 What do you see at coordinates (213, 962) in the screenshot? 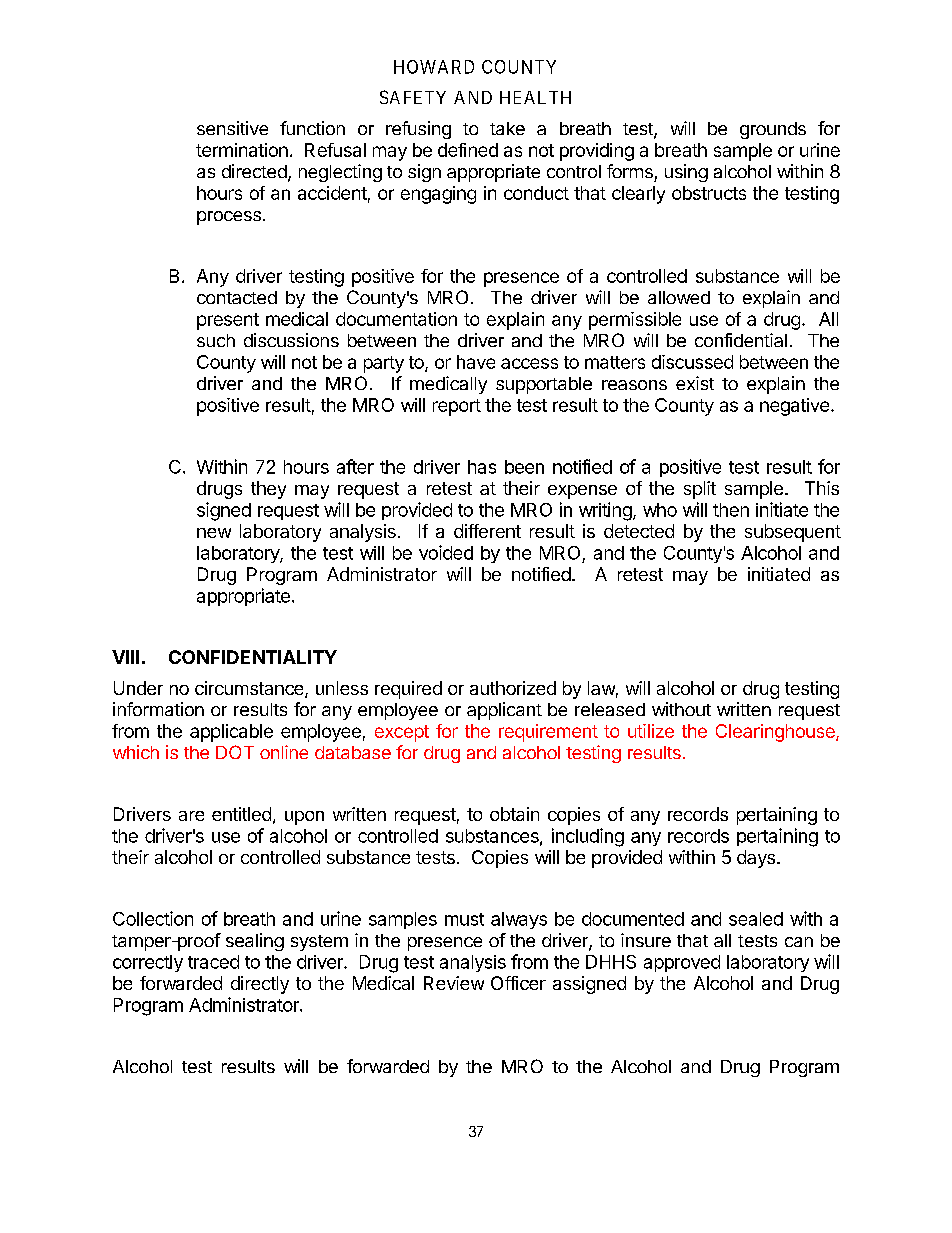
I see `traced` at bounding box center [213, 962].
